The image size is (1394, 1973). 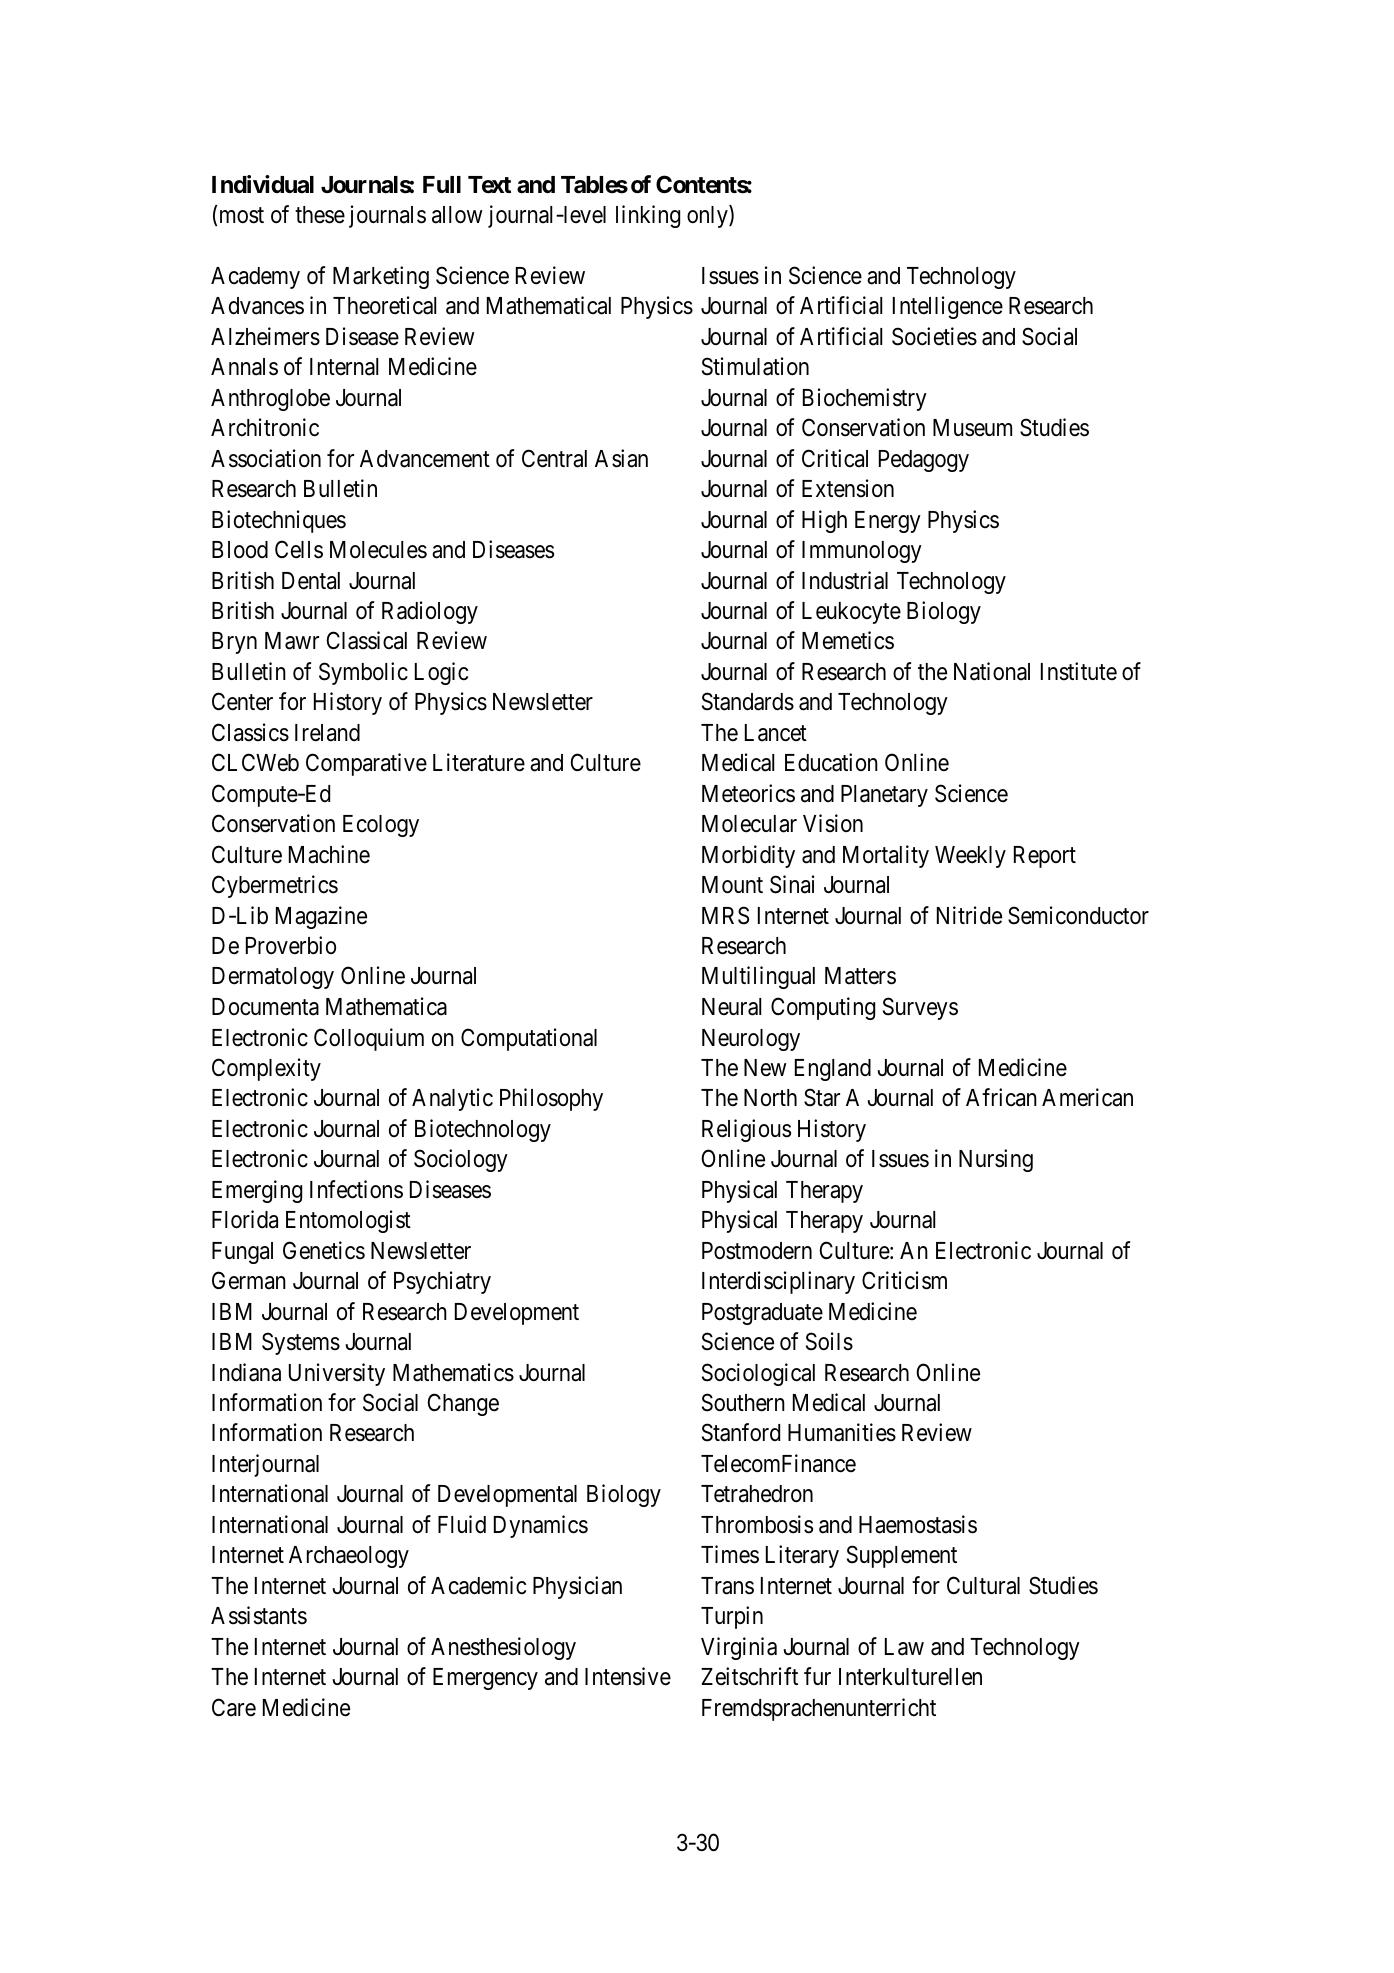 I want to click on Intelligence, so click(x=948, y=307).
